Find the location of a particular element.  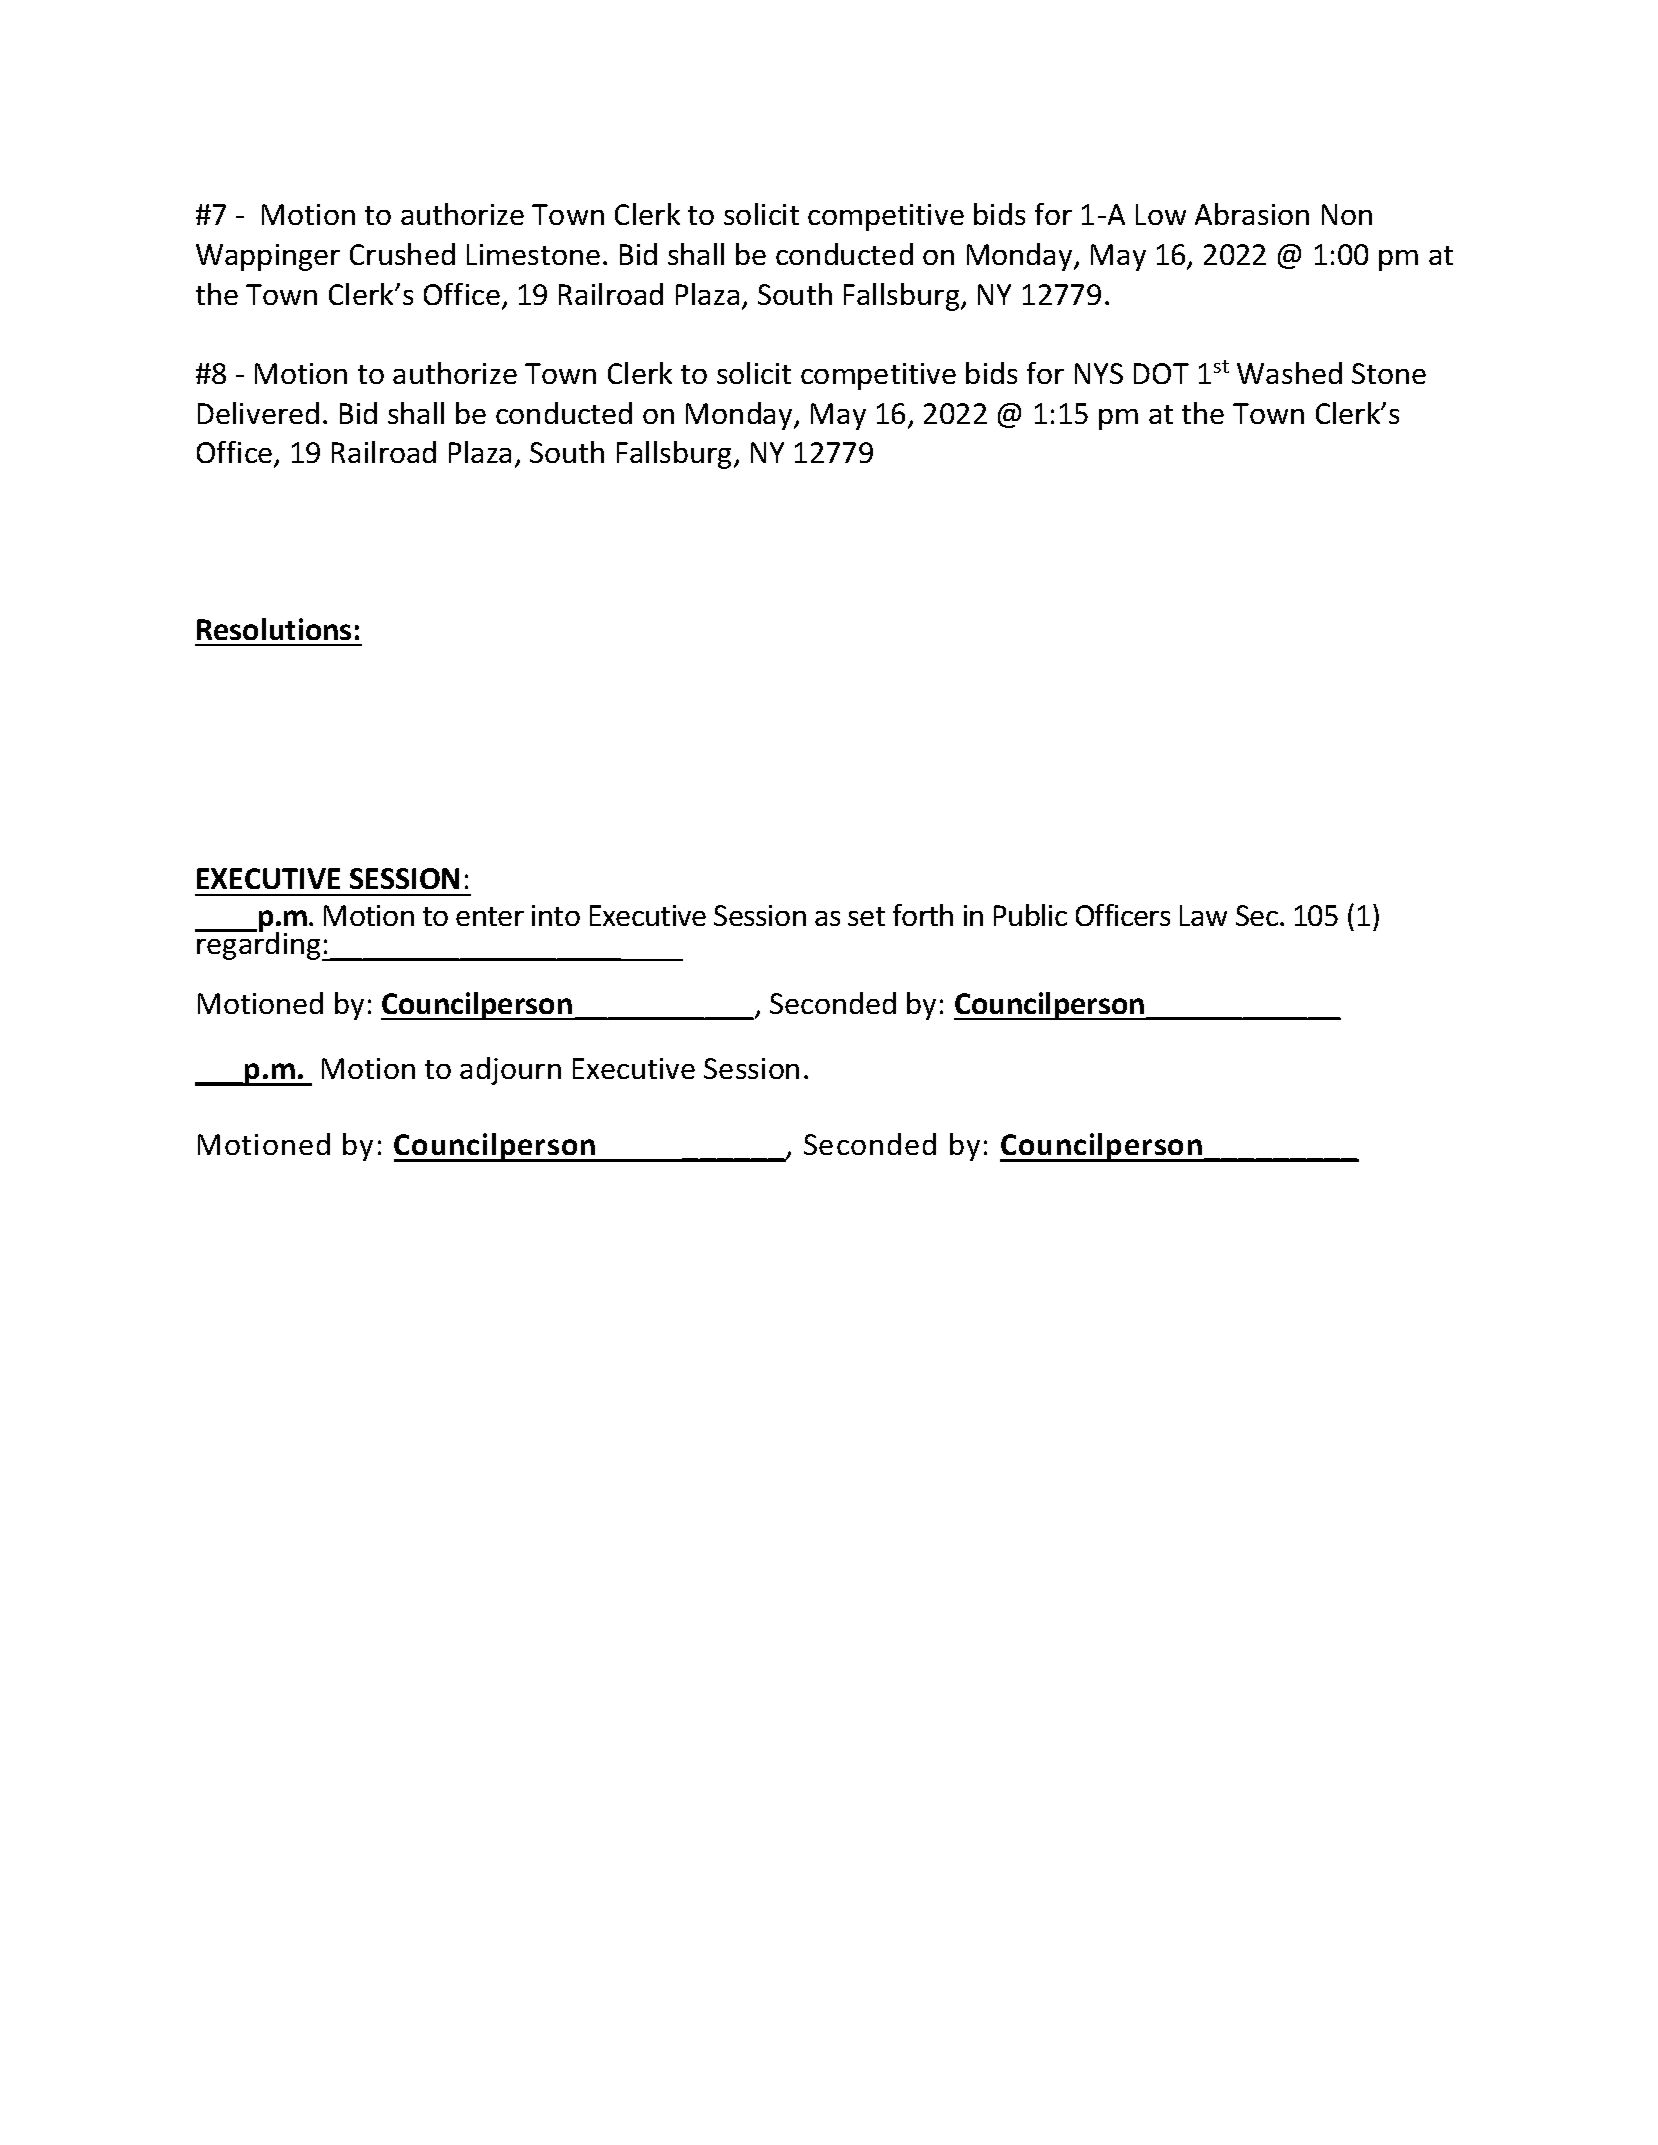

NYS is located at coordinates (1099, 373).
